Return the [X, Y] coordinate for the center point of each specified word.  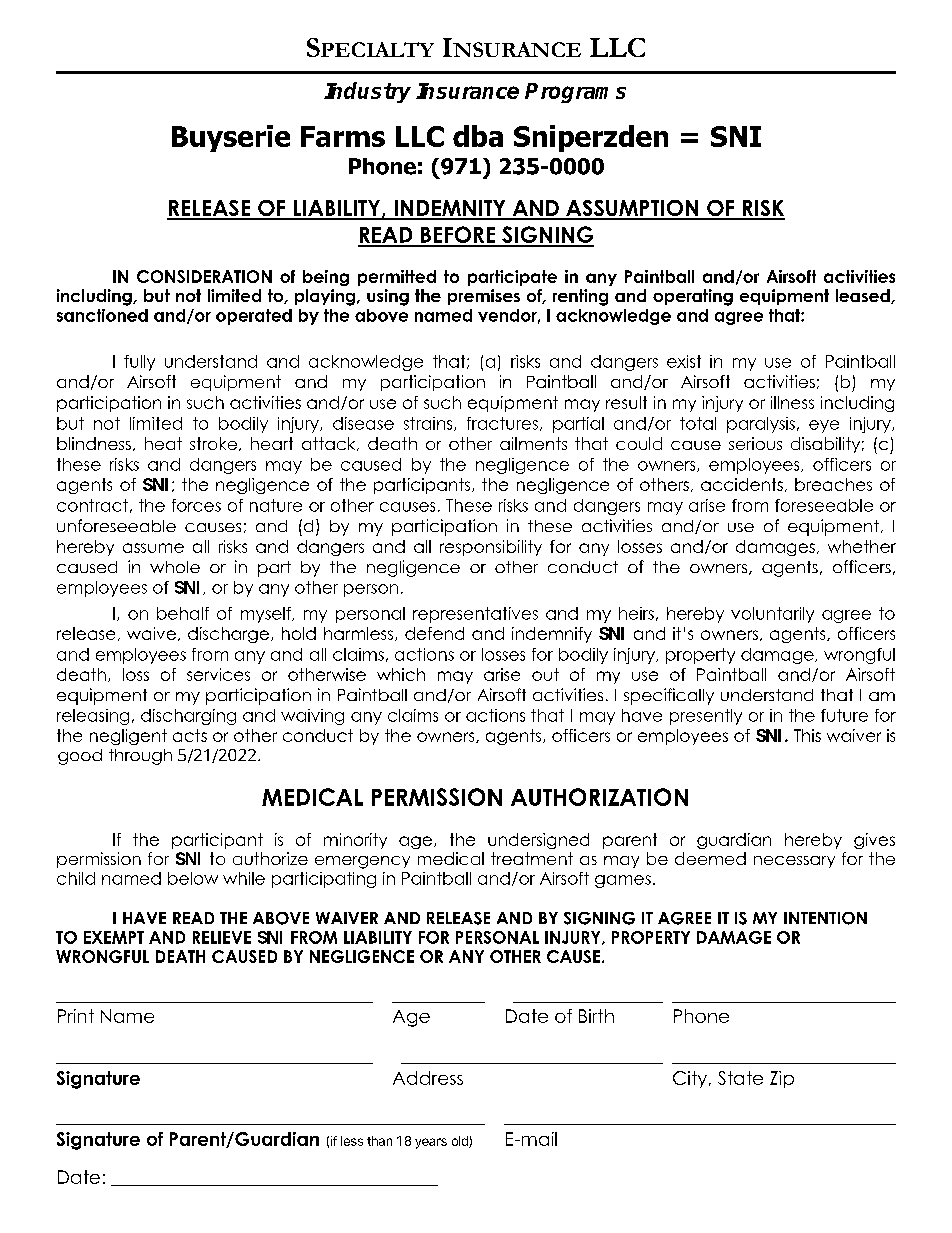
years [431, 1143]
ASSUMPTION [632, 209]
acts [190, 735]
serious [755, 443]
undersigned [538, 841]
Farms [343, 136]
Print [76, 1016]
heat [163, 443]
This [807, 735]
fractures [502, 423]
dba [478, 136]
